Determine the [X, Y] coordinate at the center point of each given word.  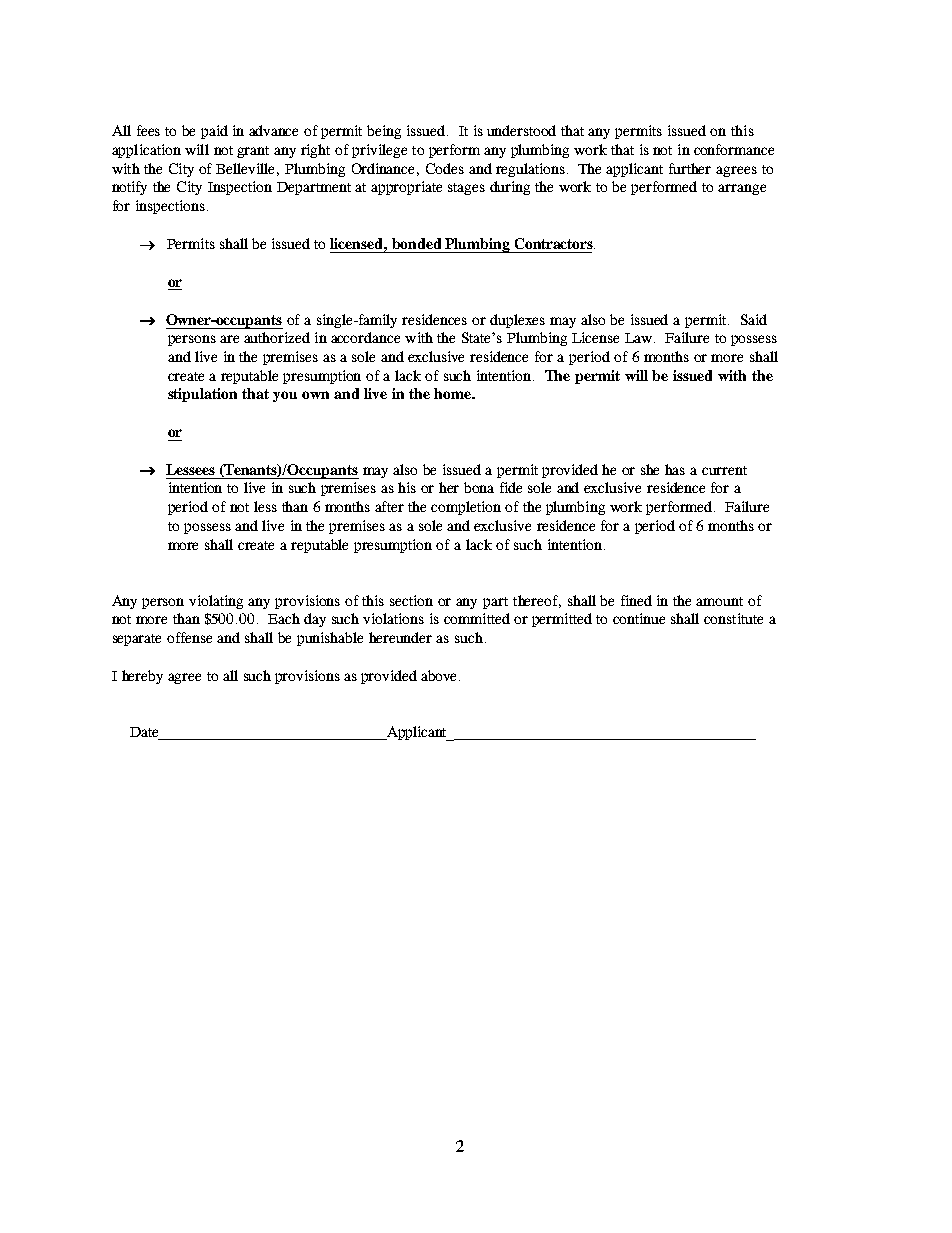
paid [214, 132]
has [675, 469]
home [454, 393]
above [438, 675]
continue [639, 618]
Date [144, 732]
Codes [445, 168]
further [690, 168]
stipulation [202, 395]
